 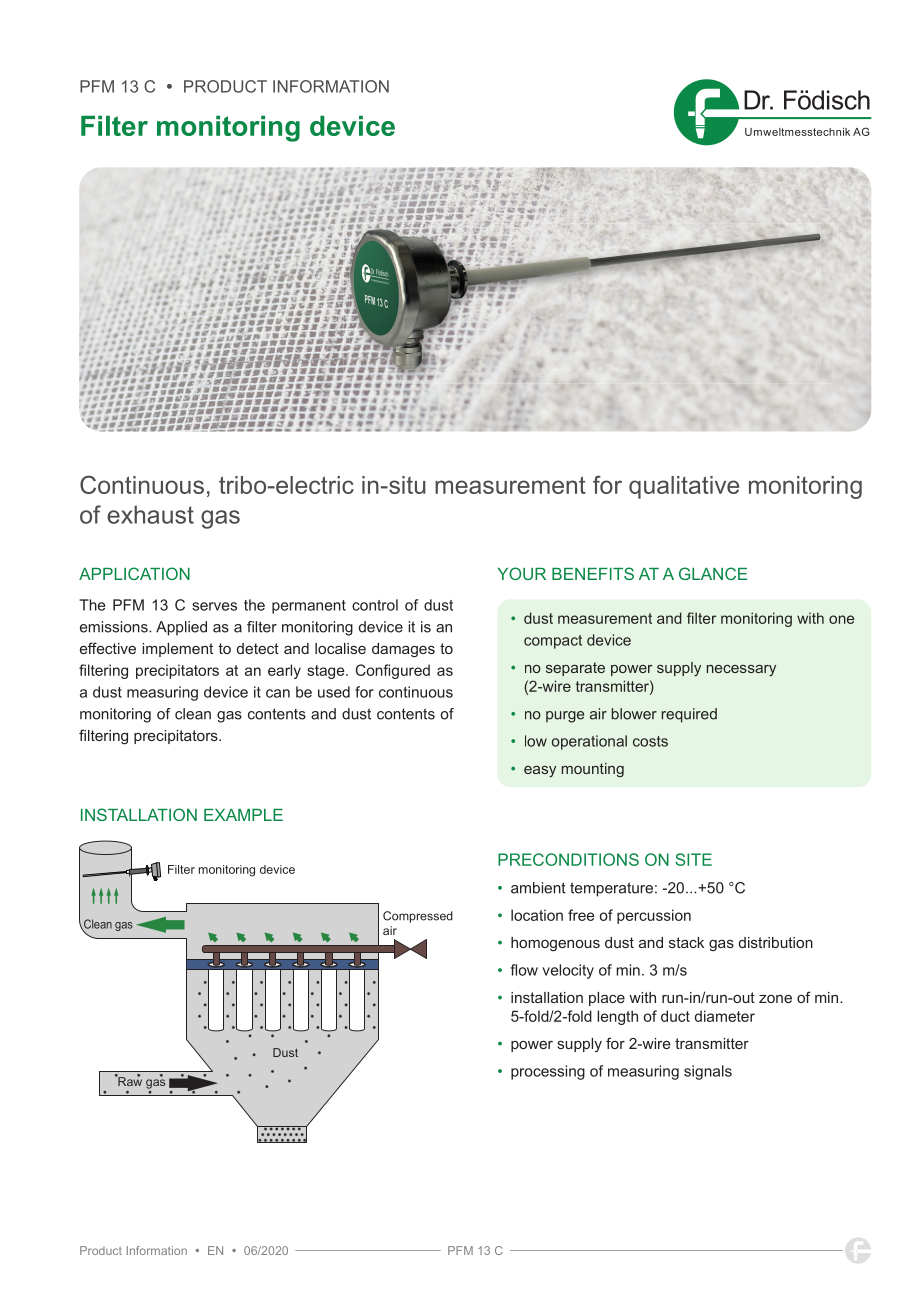 I want to click on location, so click(x=537, y=915).
